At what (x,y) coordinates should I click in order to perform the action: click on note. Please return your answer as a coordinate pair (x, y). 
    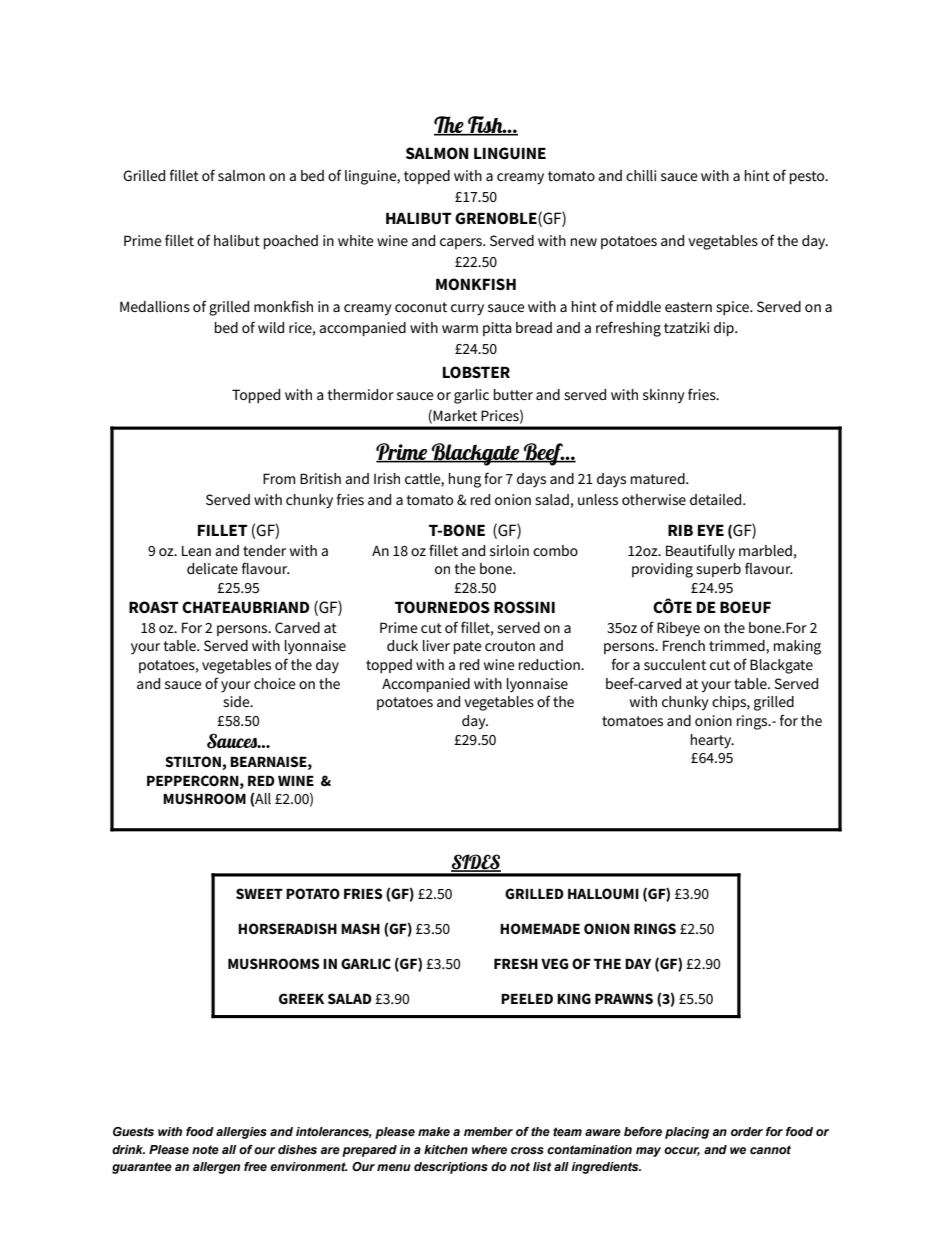
    Looking at the image, I should click on (205, 1149).
